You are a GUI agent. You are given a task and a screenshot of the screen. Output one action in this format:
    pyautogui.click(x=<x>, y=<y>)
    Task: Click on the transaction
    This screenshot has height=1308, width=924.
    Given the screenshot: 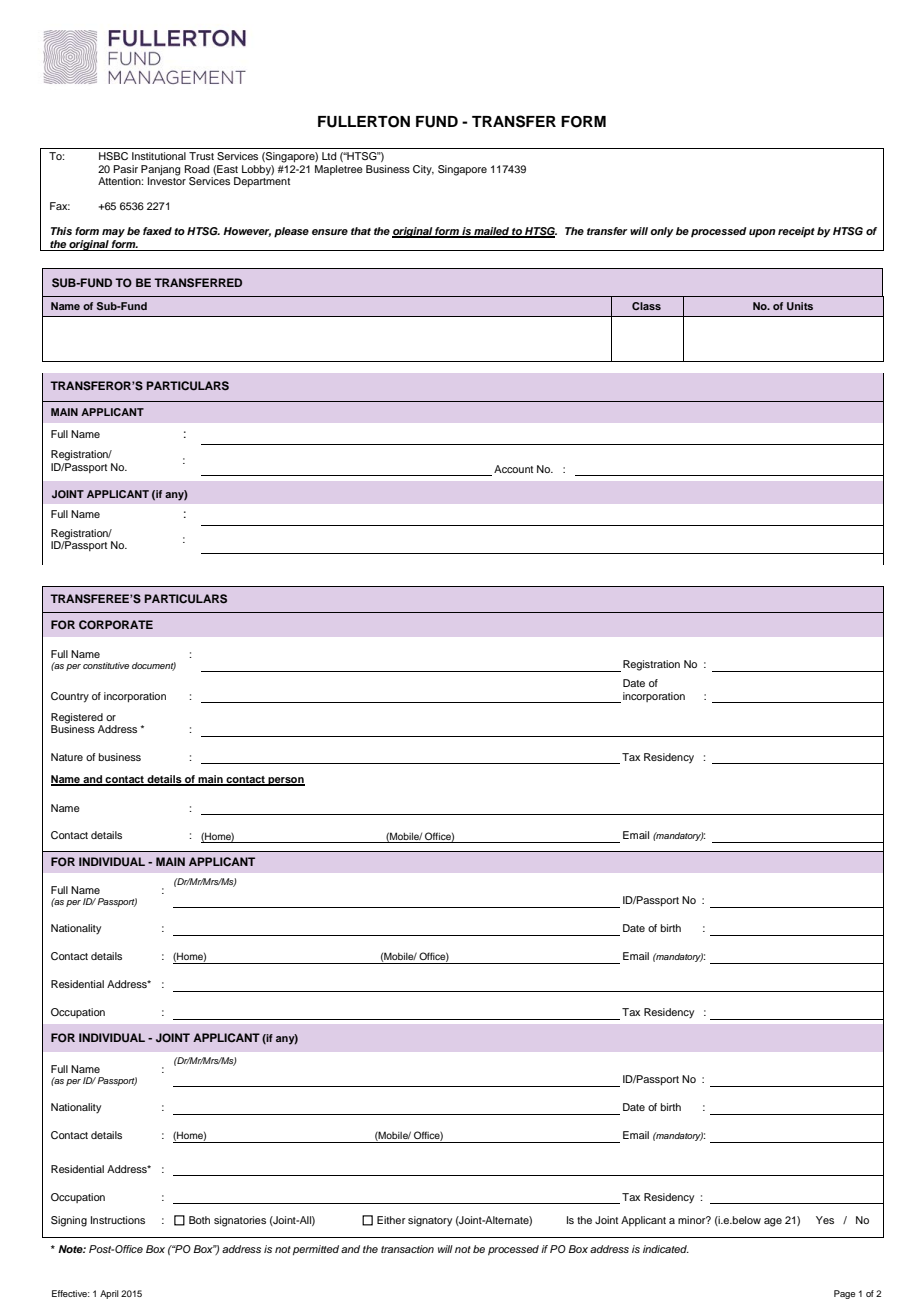 What is the action you would take?
    pyautogui.click(x=407, y=1249)
